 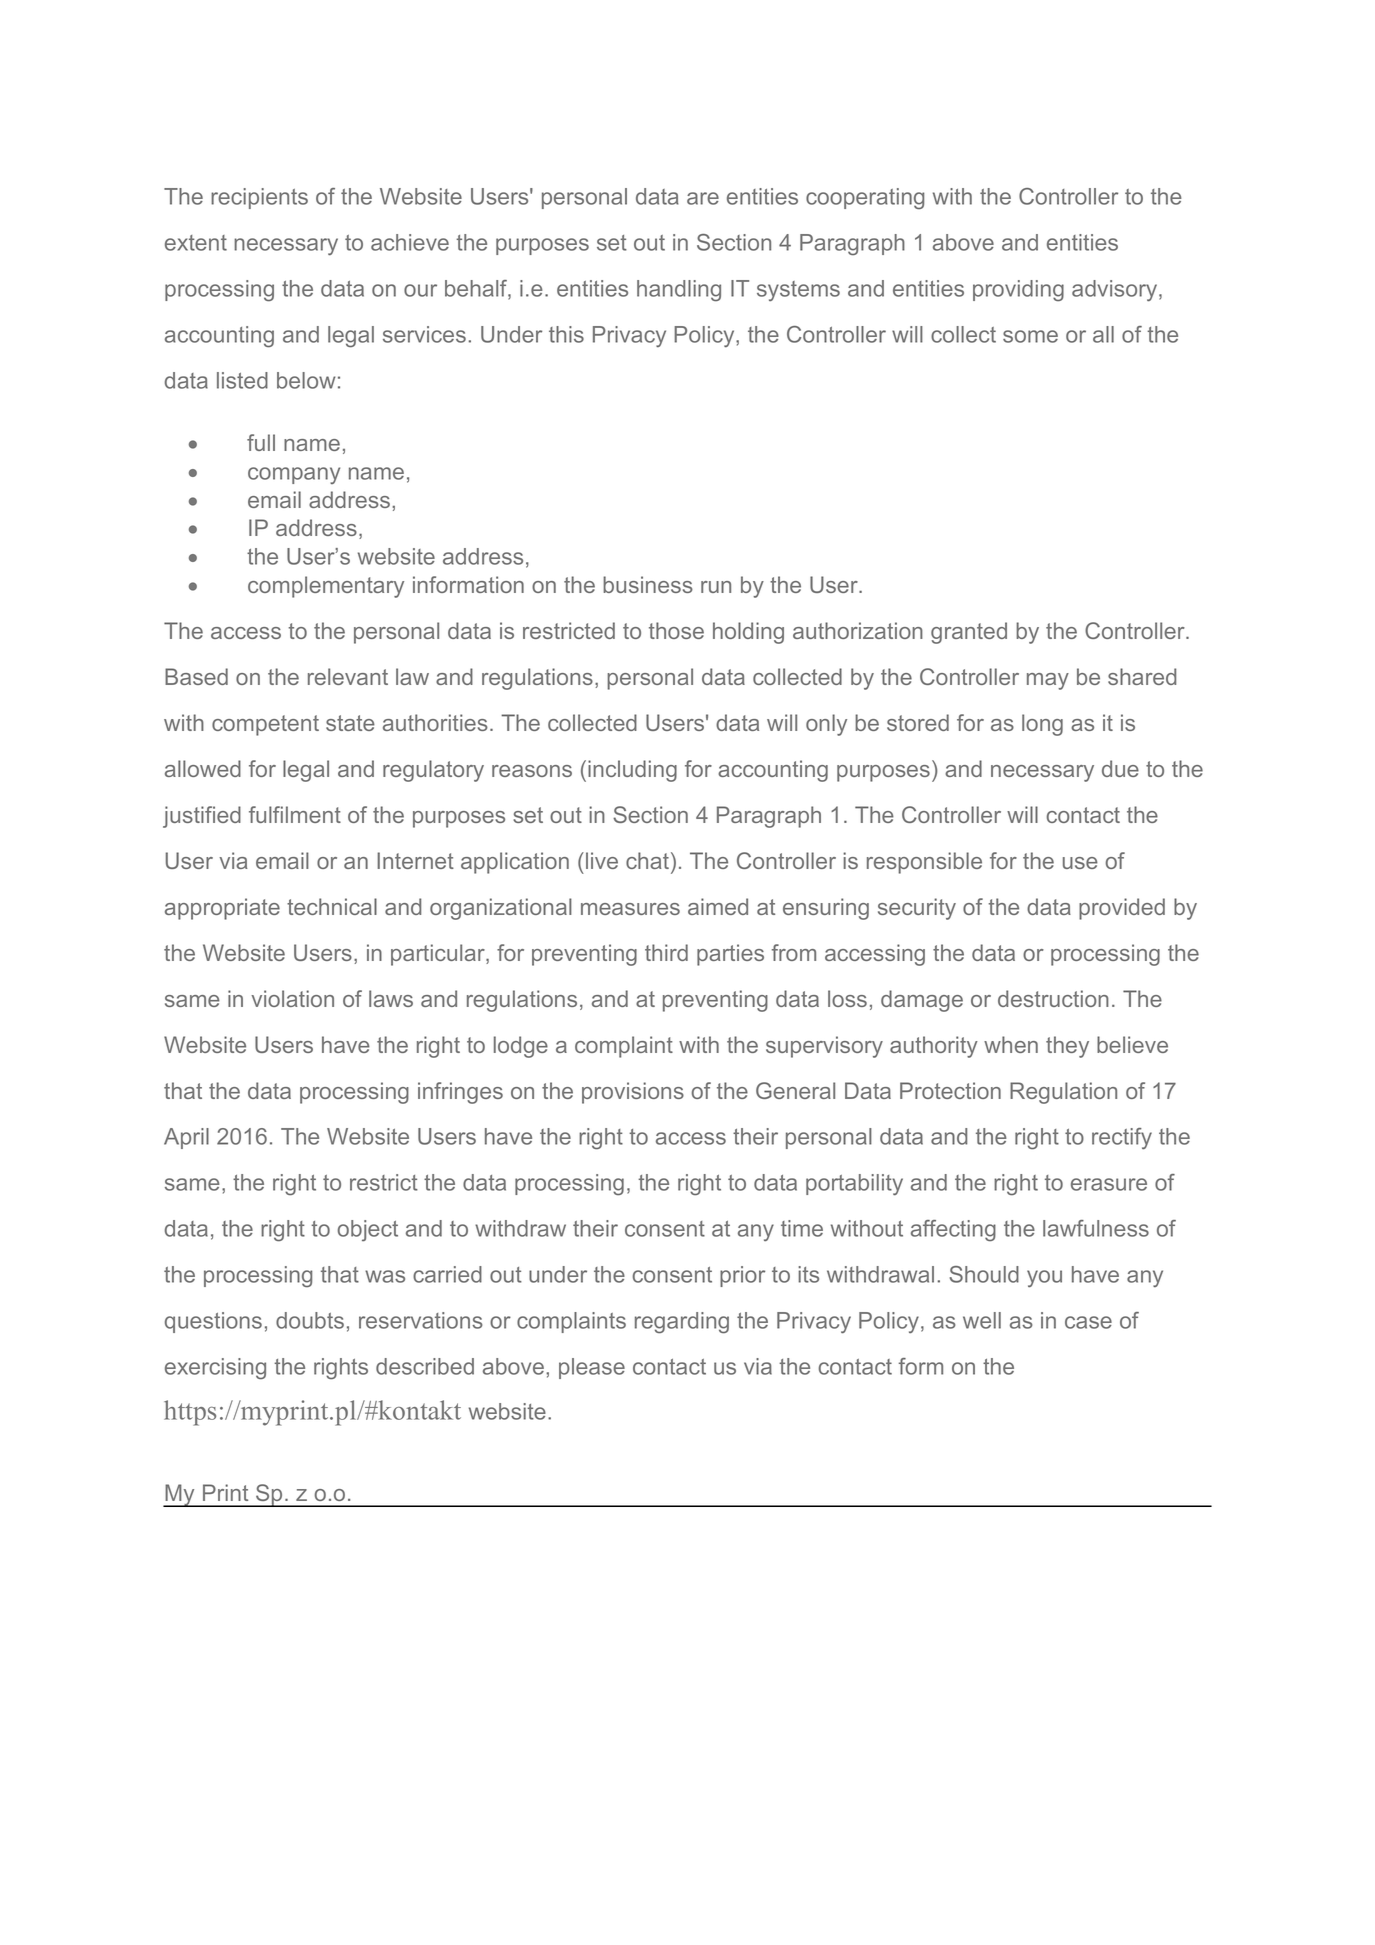 What do you see at coordinates (1120, 768) in the screenshot?
I see `due` at bounding box center [1120, 768].
